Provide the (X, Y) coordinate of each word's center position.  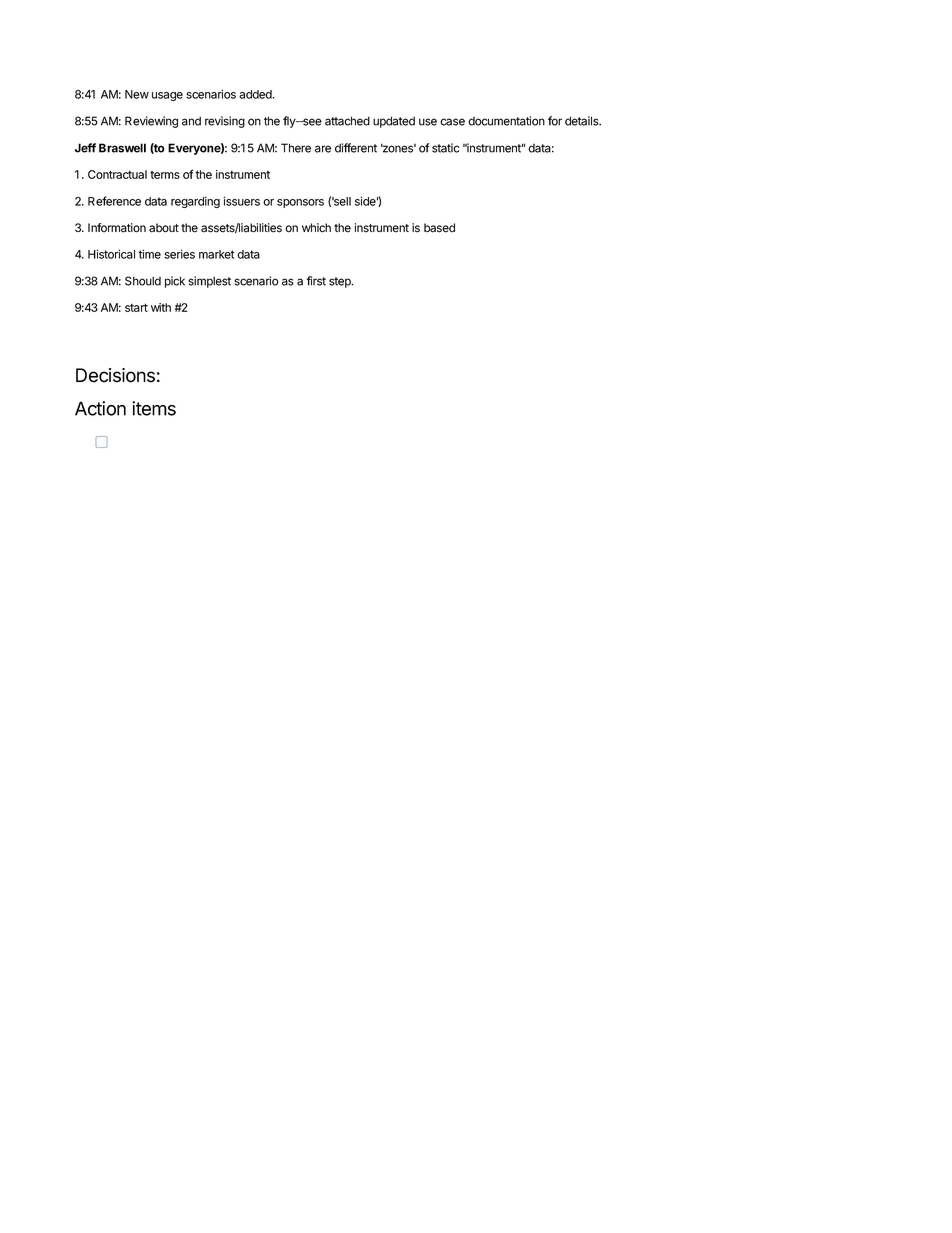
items (154, 408)
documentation (506, 121)
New (137, 94)
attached (347, 121)
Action (100, 408)
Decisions (115, 375)
